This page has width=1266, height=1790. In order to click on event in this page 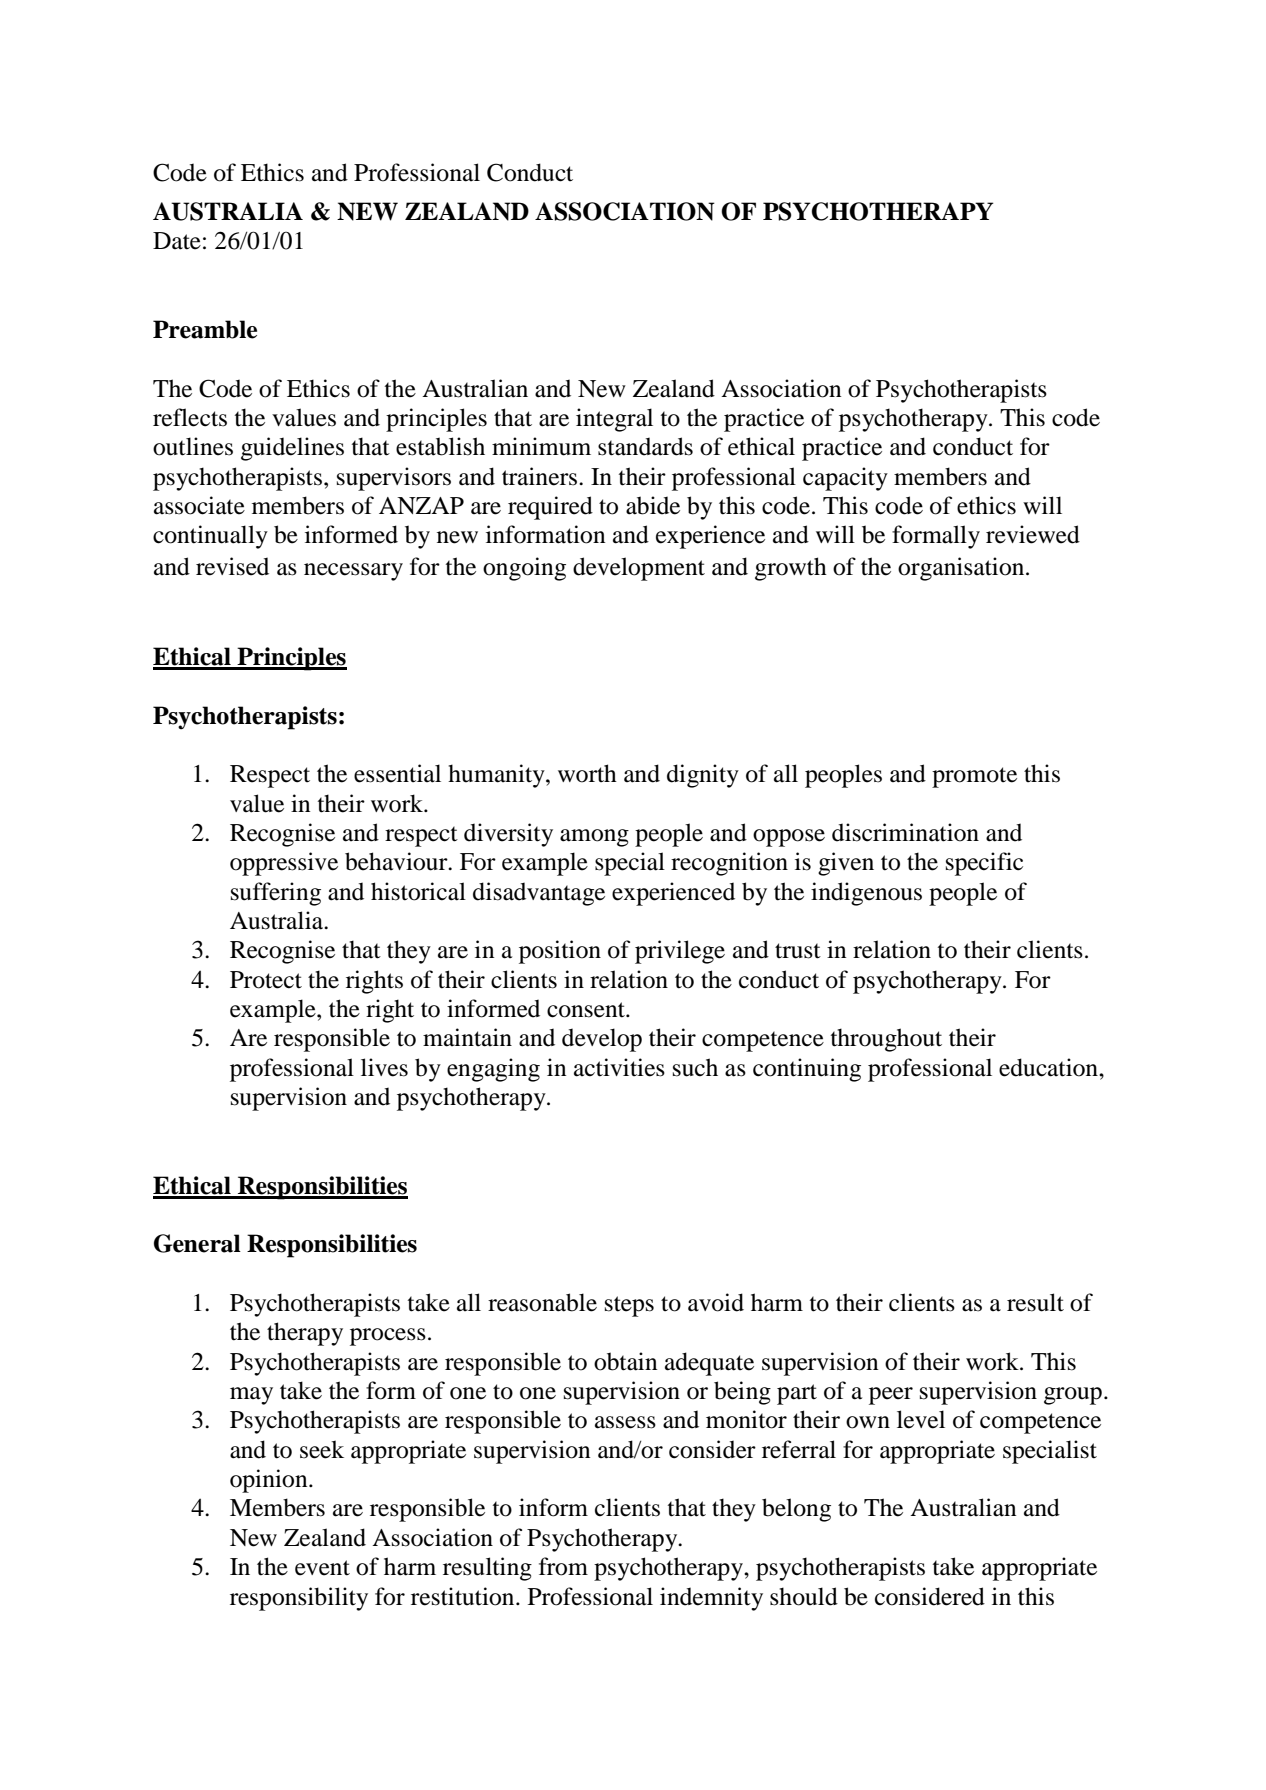, I will do `click(322, 1568)`.
